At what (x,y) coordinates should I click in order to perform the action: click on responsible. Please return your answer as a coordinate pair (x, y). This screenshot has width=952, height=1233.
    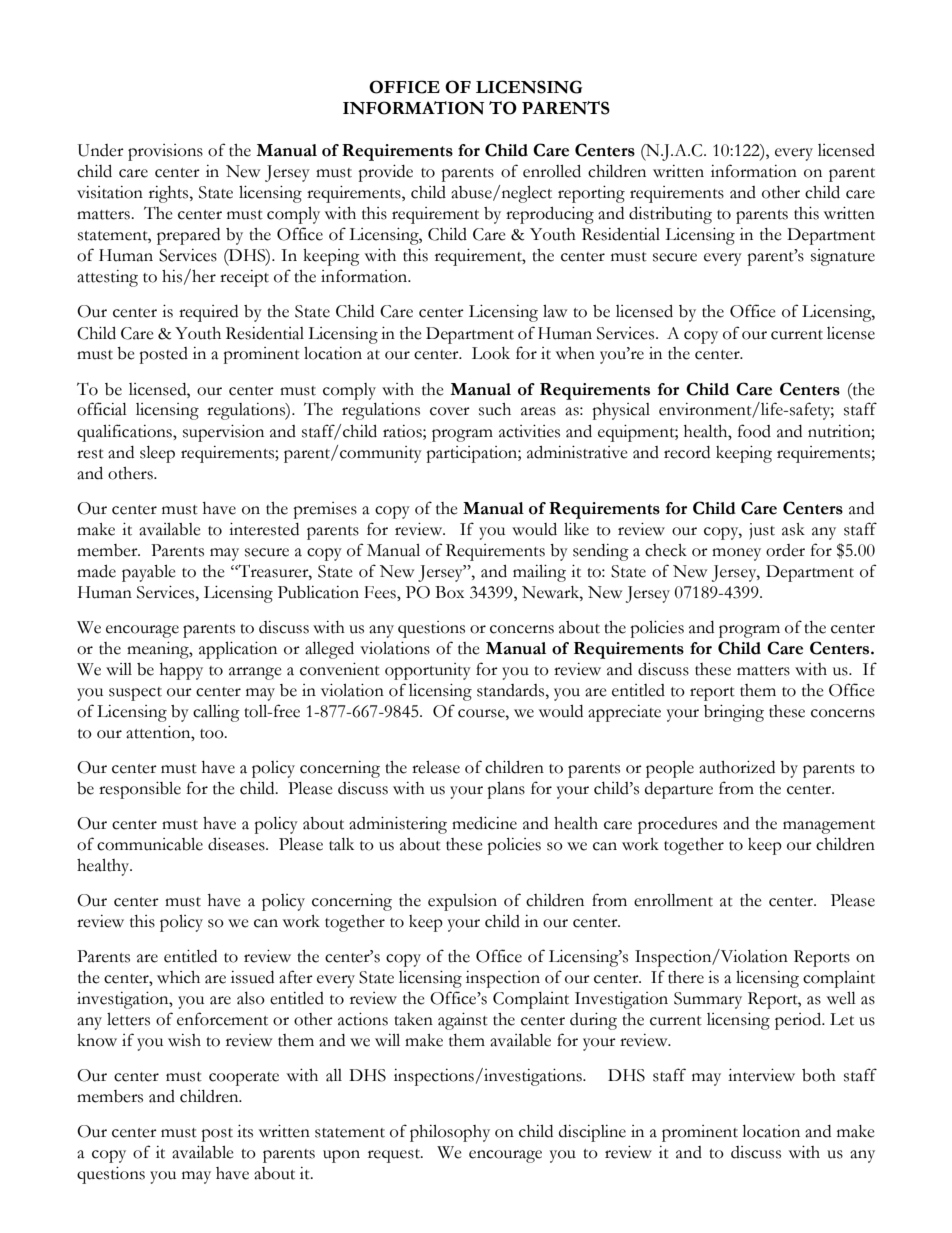
    Looking at the image, I should click on (140, 790).
